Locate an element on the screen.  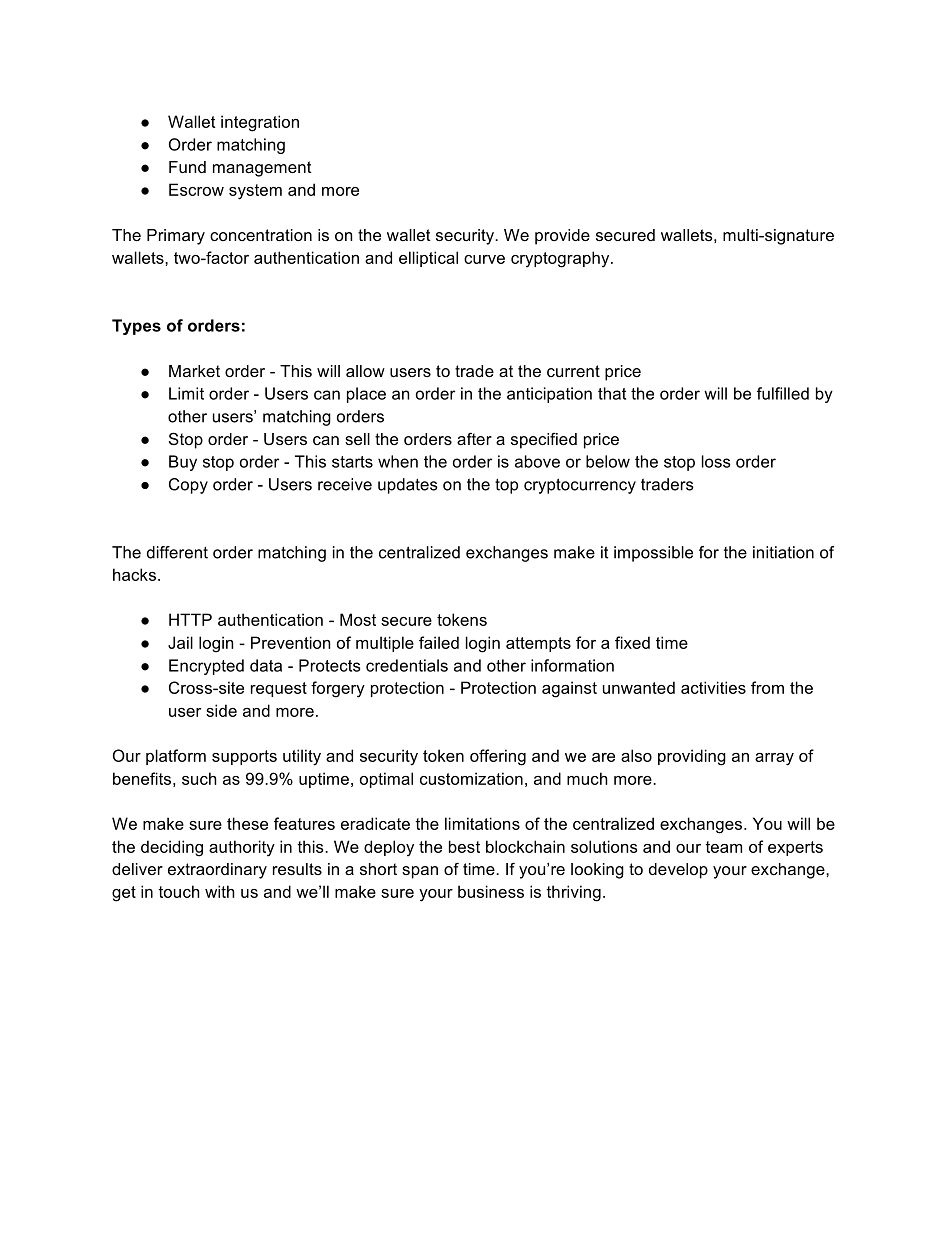
fulfilled is located at coordinates (783, 393).
